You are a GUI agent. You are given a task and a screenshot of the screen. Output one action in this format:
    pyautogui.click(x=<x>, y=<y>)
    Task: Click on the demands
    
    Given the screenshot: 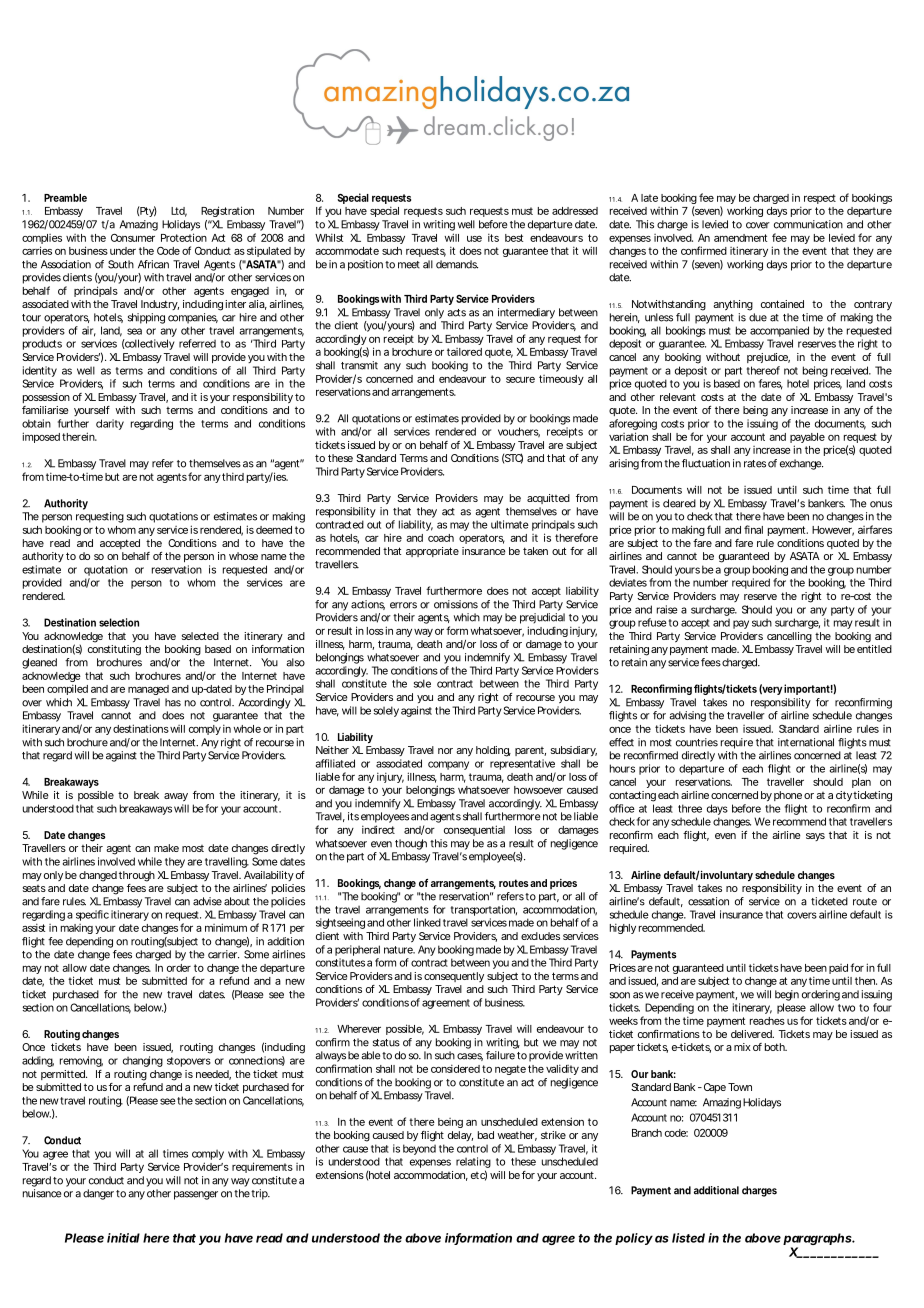 What is the action you would take?
    pyautogui.click(x=457, y=264)
